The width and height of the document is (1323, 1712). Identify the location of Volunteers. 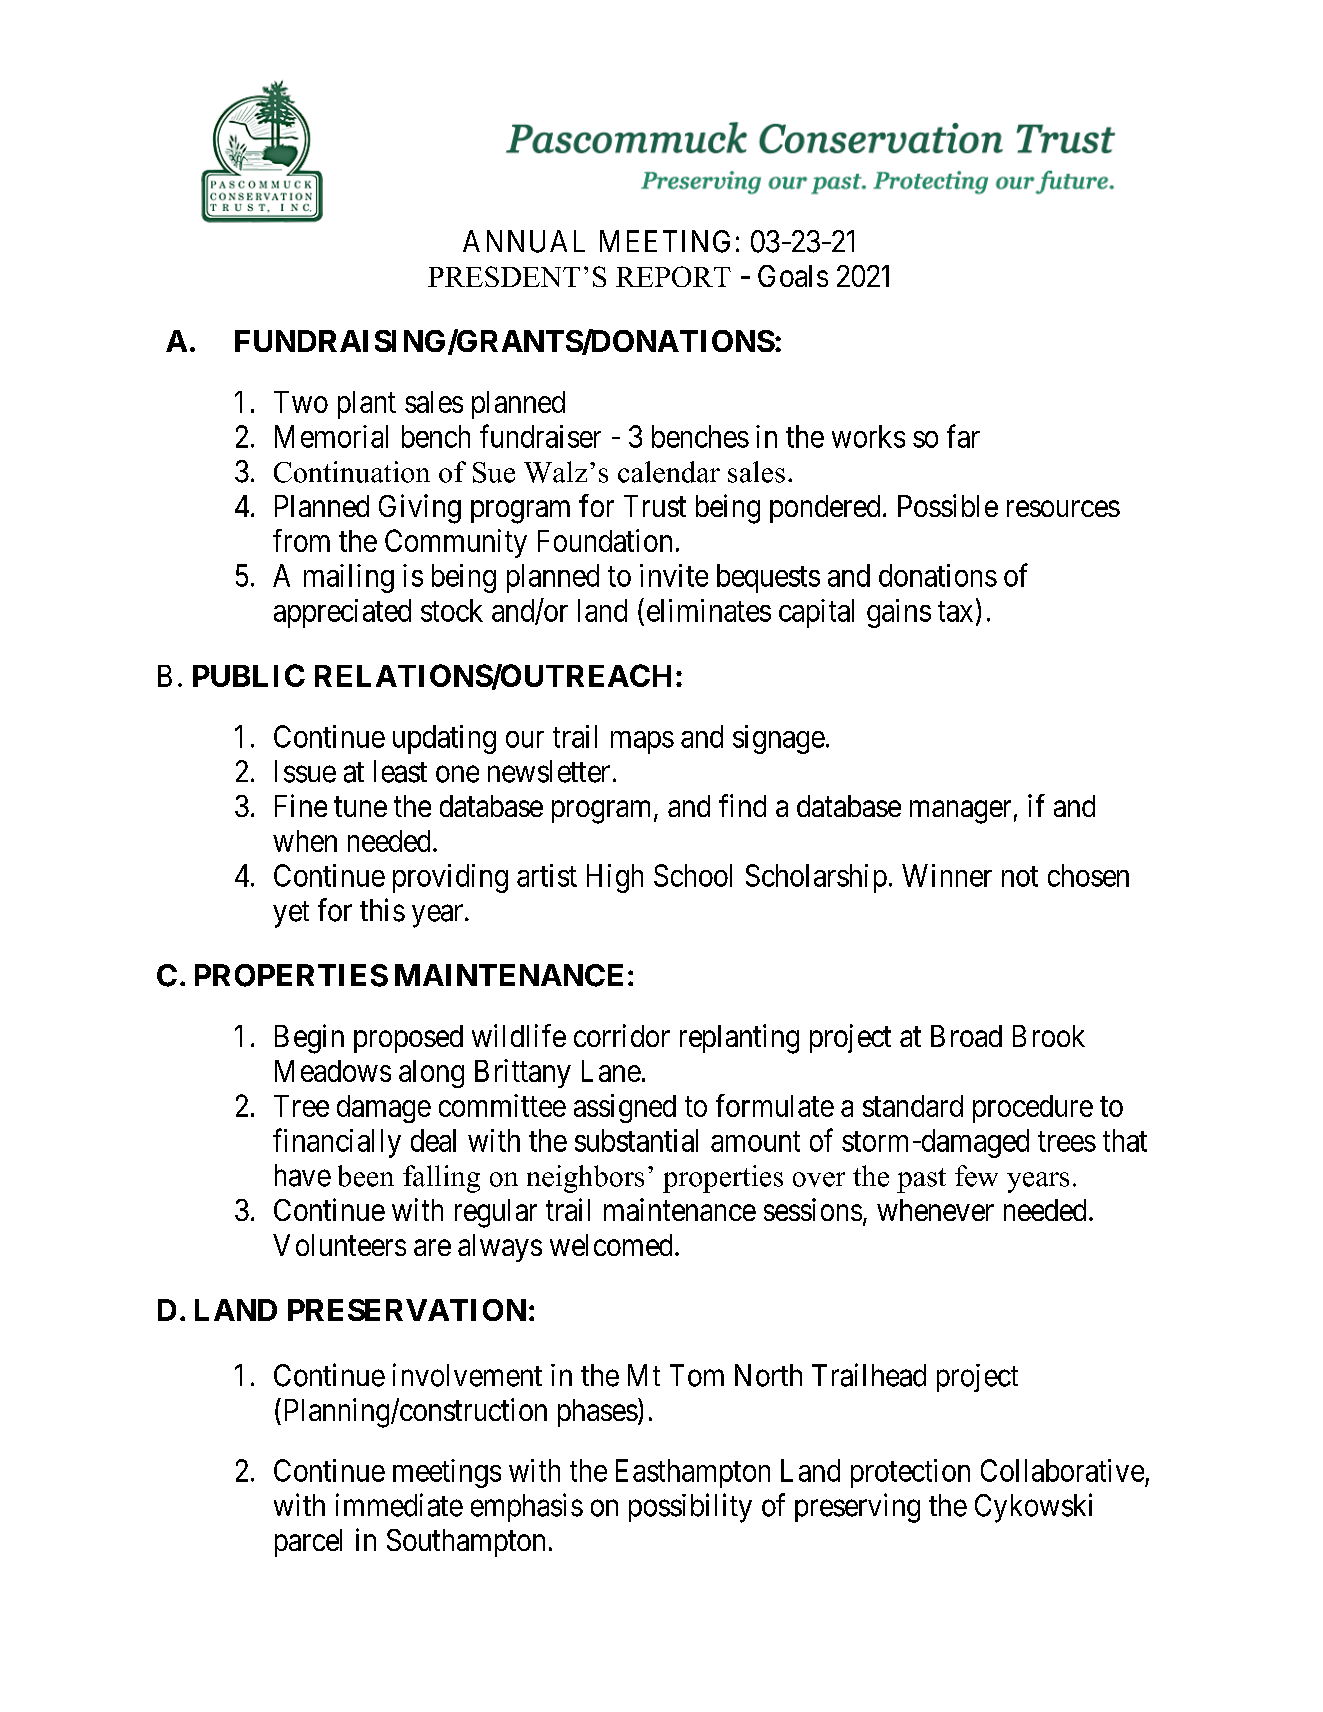
(339, 1245).
